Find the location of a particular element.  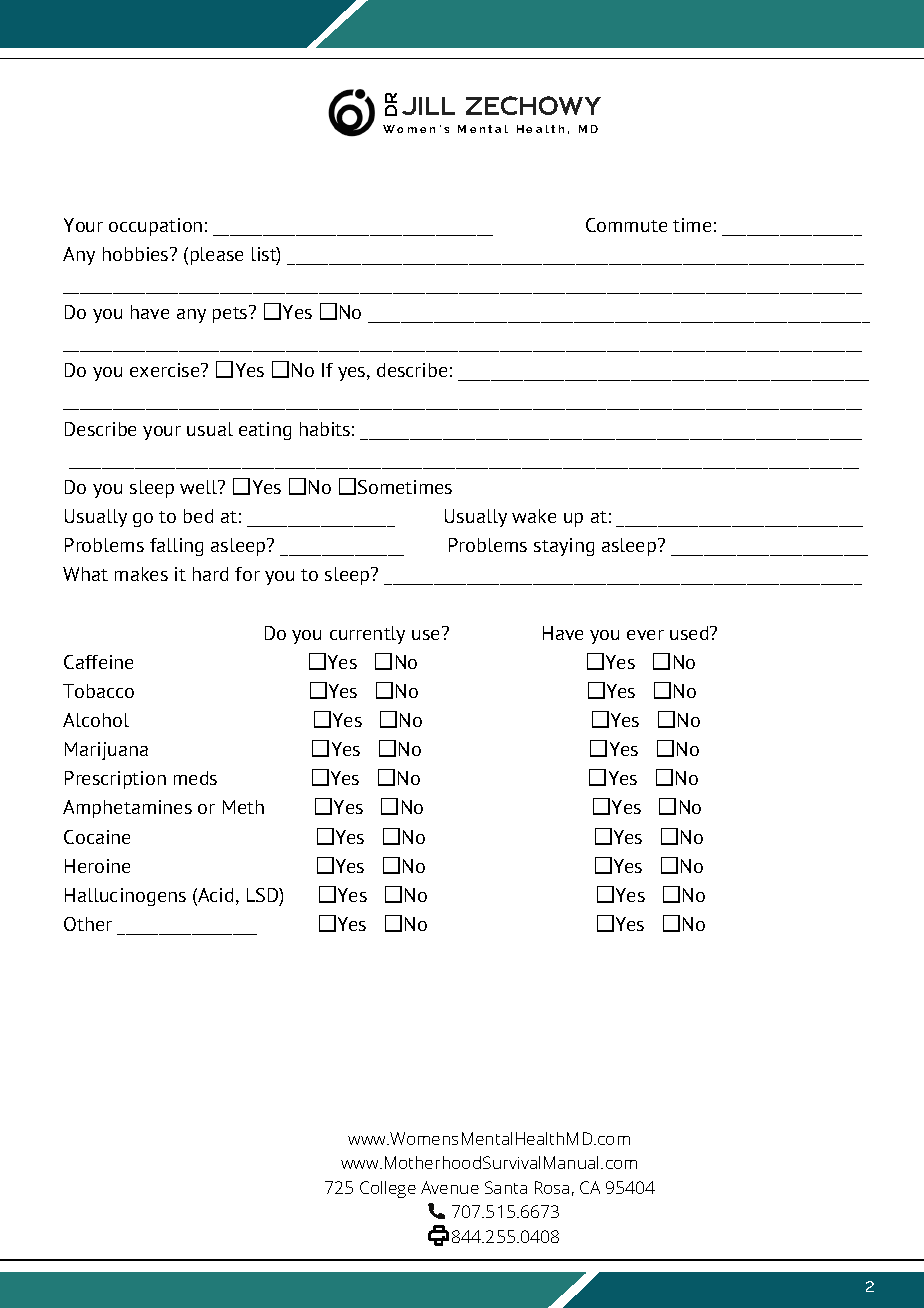

currently is located at coordinates (367, 635).
